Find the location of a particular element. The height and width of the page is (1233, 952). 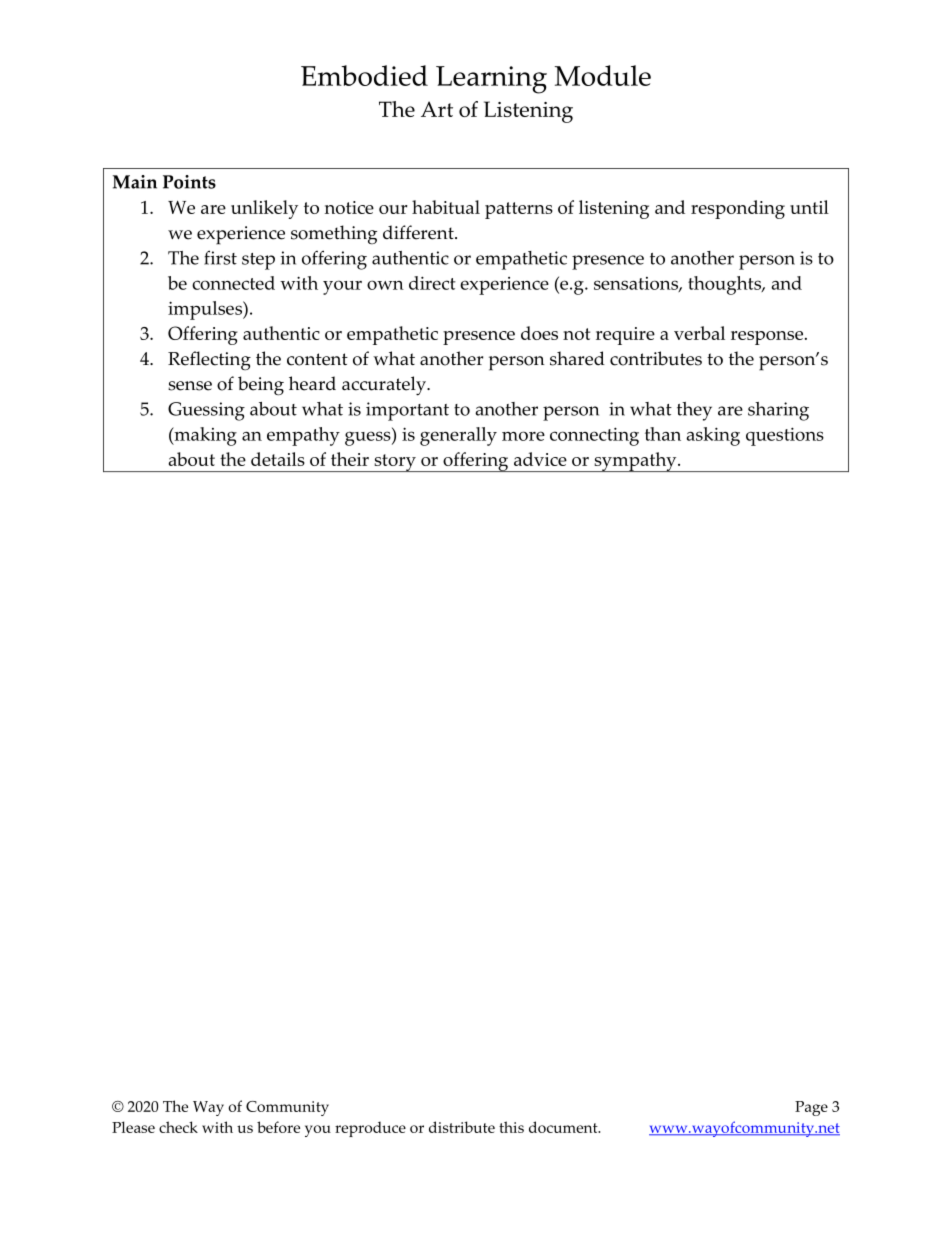

distribute is located at coordinates (462, 1127).
